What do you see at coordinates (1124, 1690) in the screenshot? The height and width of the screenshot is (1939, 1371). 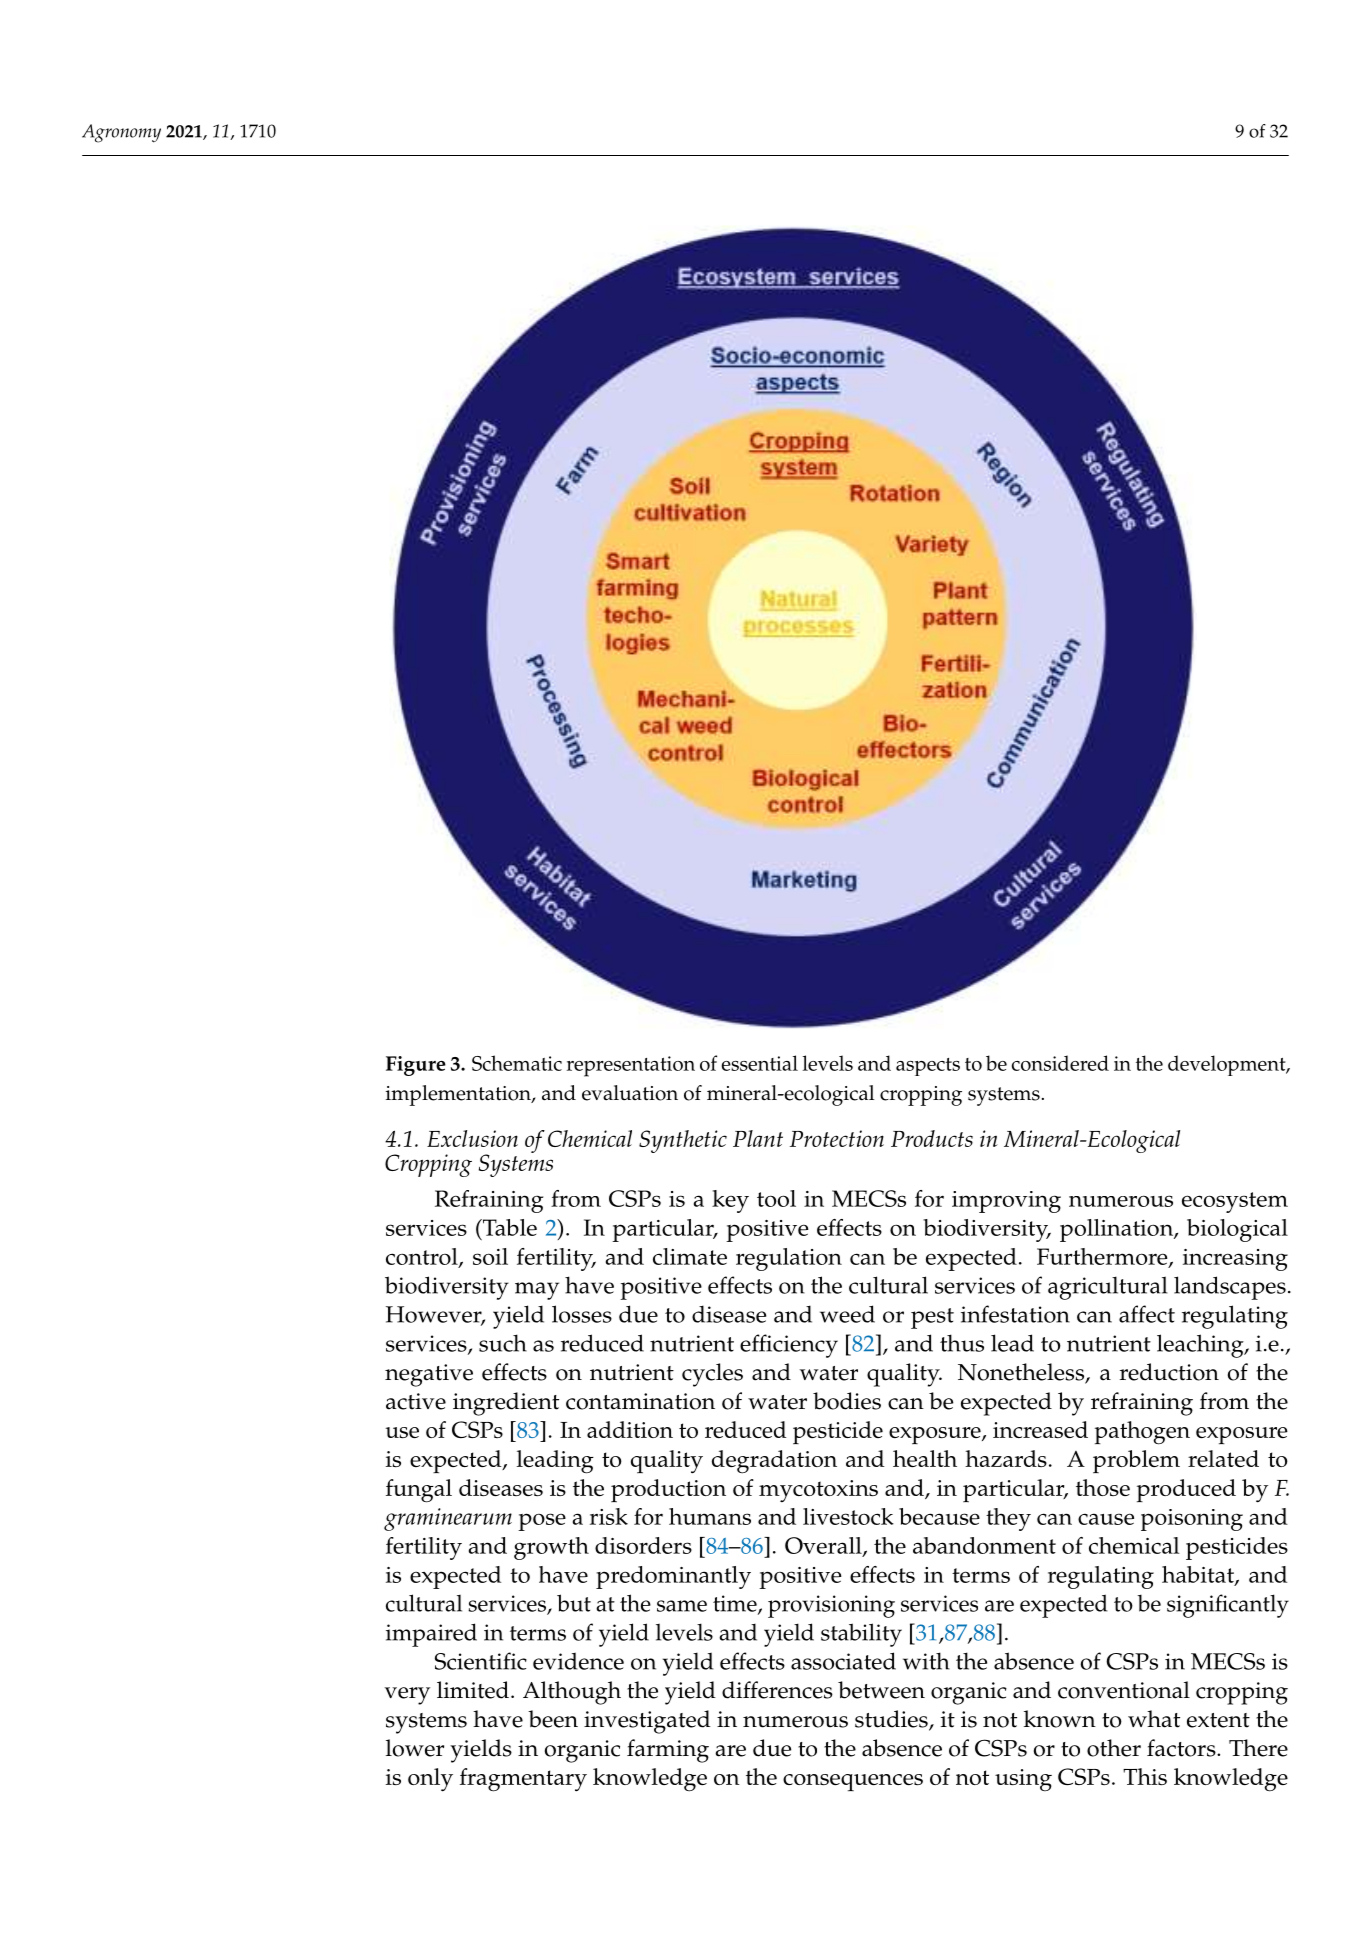 I see `conventional` at bounding box center [1124, 1690].
